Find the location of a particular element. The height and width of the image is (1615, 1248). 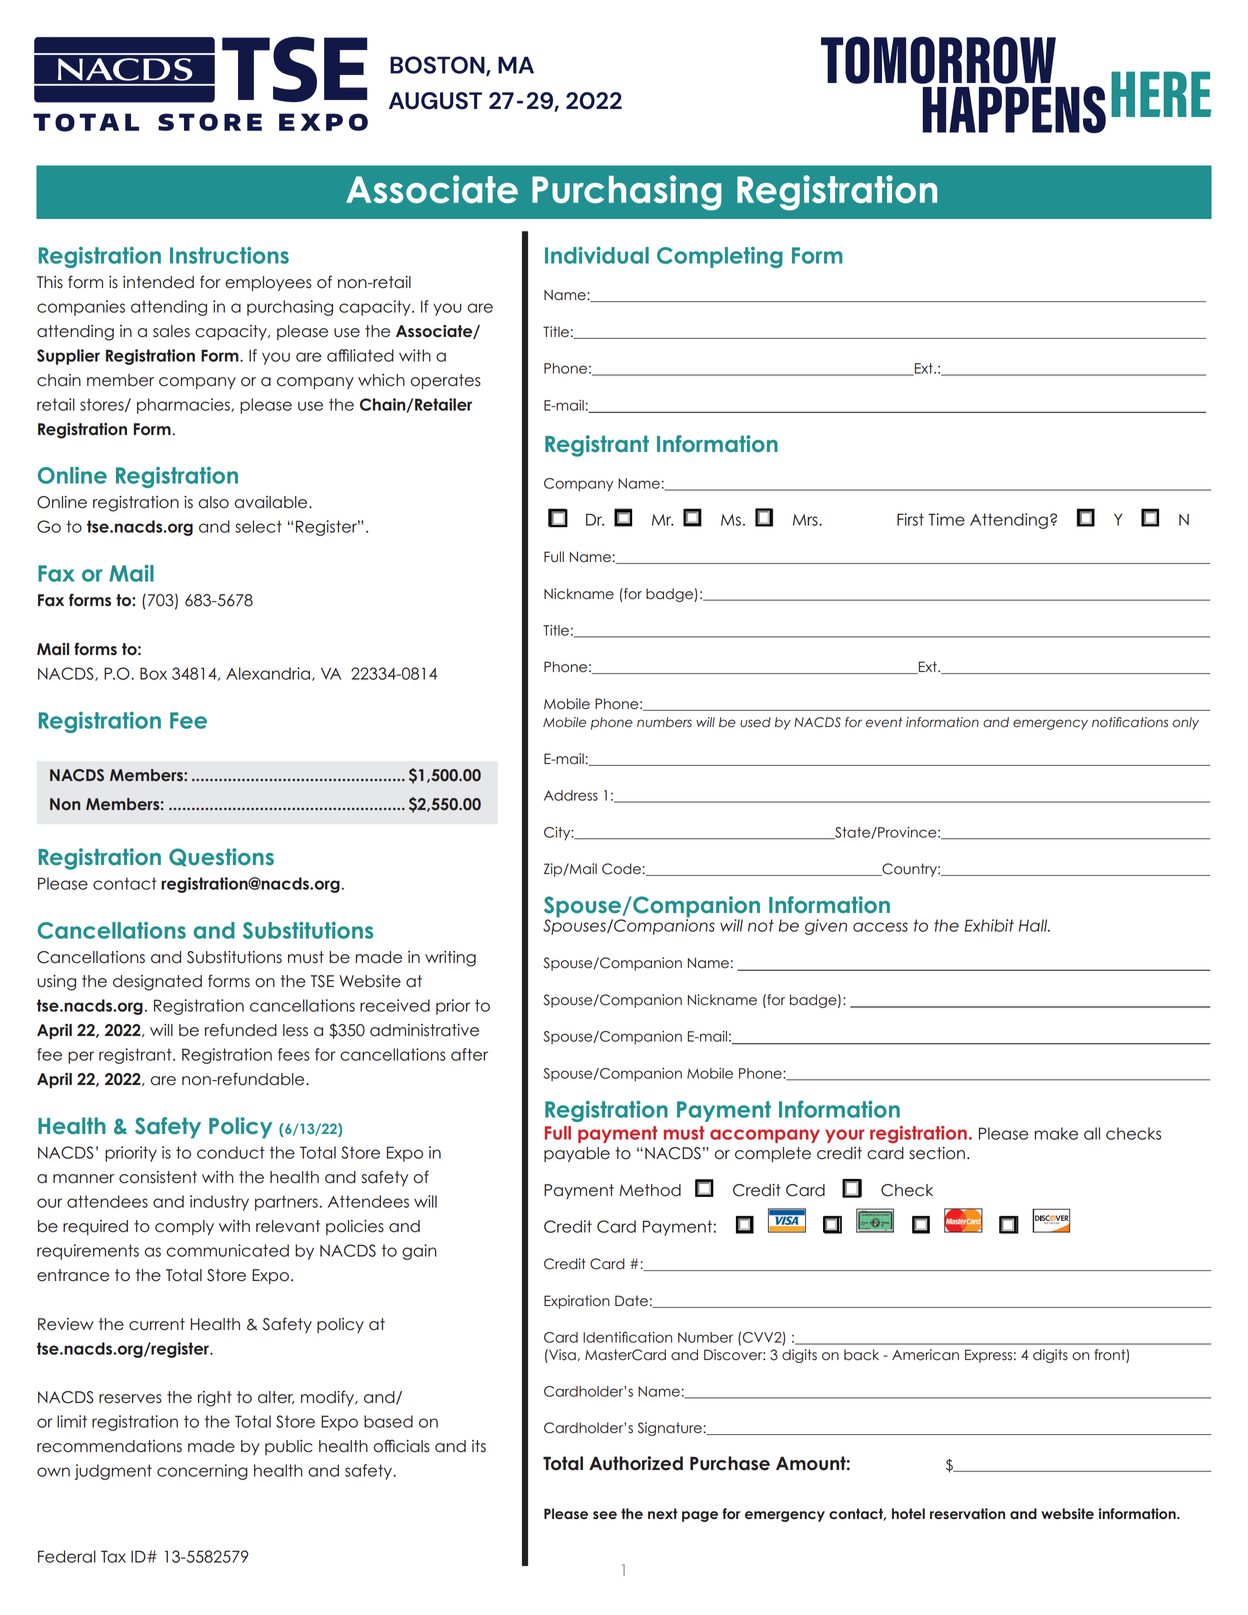

concerning is located at coordinates (202, 1472).
